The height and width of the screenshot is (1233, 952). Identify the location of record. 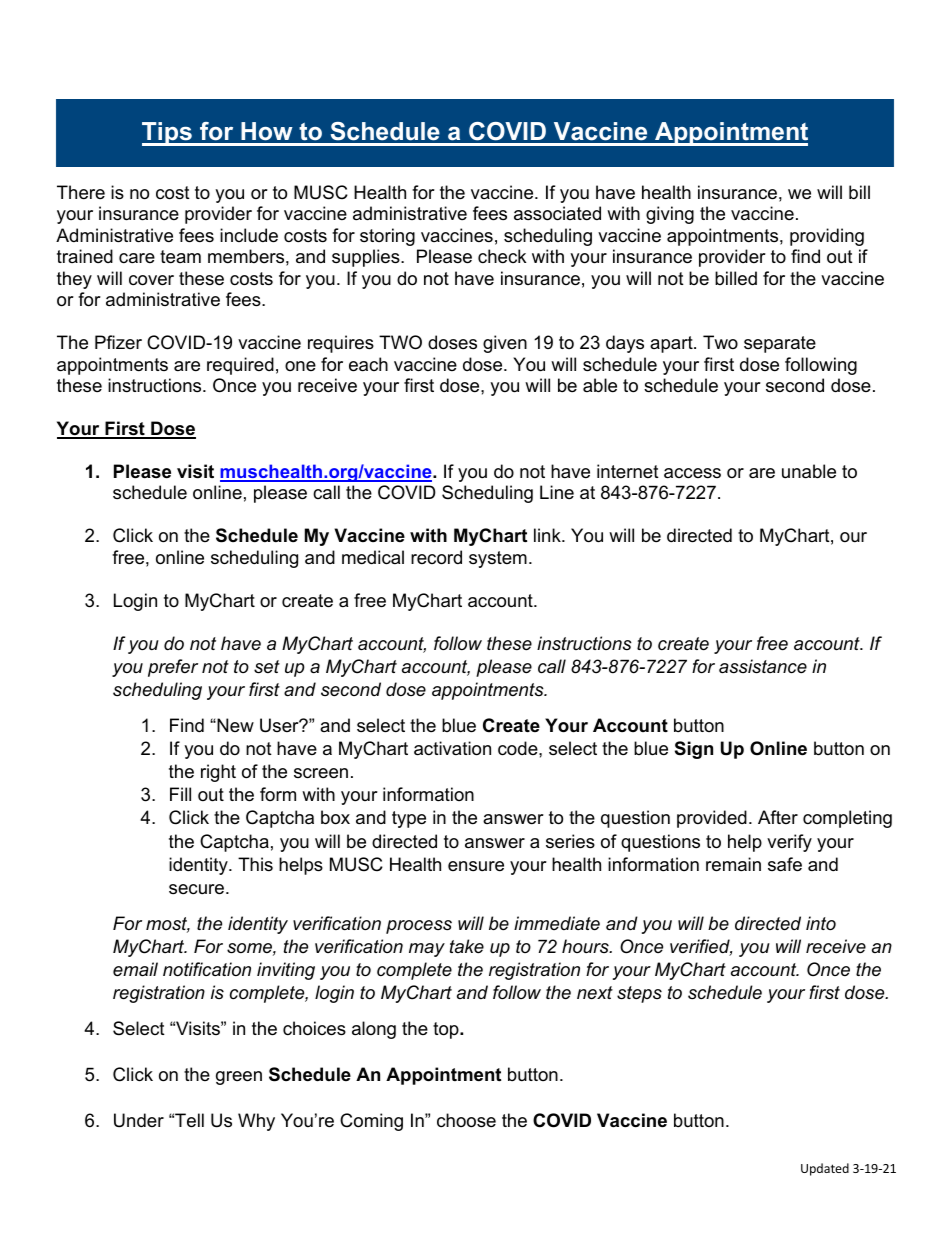
(436, 557).
